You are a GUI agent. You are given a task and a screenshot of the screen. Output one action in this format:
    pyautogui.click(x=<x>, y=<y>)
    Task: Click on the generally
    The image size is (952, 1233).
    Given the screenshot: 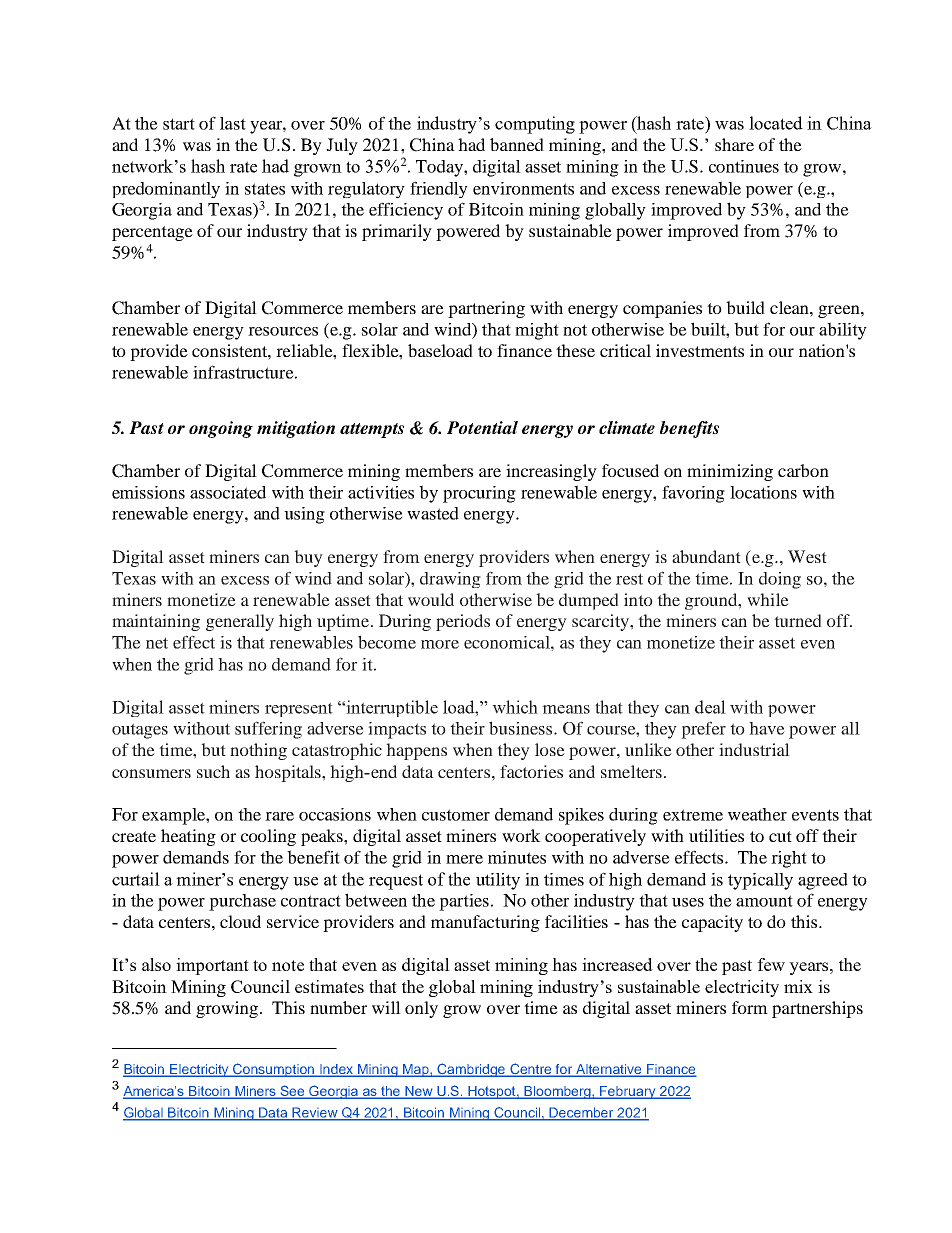 What is the action you would take?
    pyautogui.click(x=240, y=622)
